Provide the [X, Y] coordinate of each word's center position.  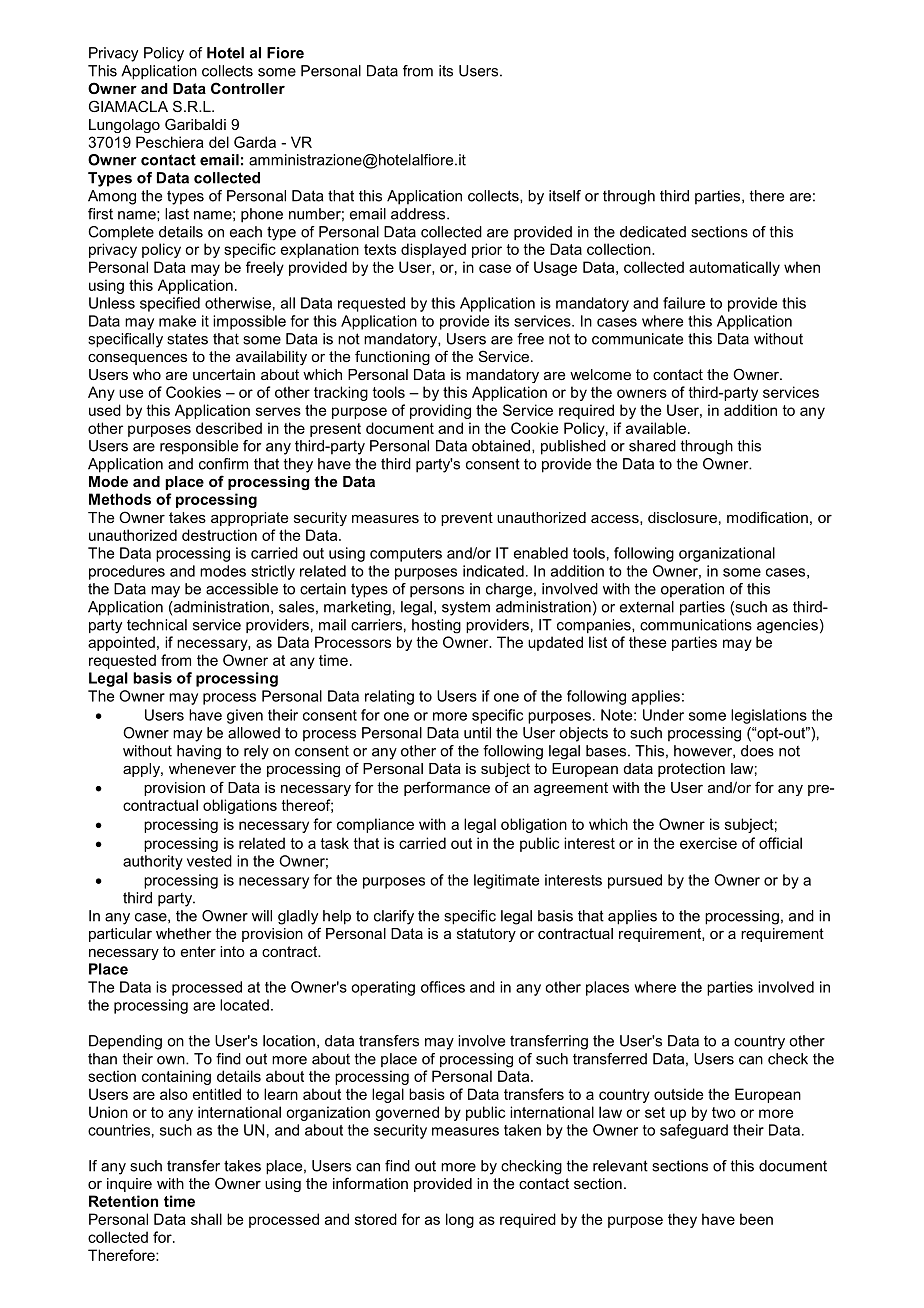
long [460, 1220]
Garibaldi [195, 124]
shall [206, 1219]
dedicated [653, 232]
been [756, 1219]
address [419, 214]
